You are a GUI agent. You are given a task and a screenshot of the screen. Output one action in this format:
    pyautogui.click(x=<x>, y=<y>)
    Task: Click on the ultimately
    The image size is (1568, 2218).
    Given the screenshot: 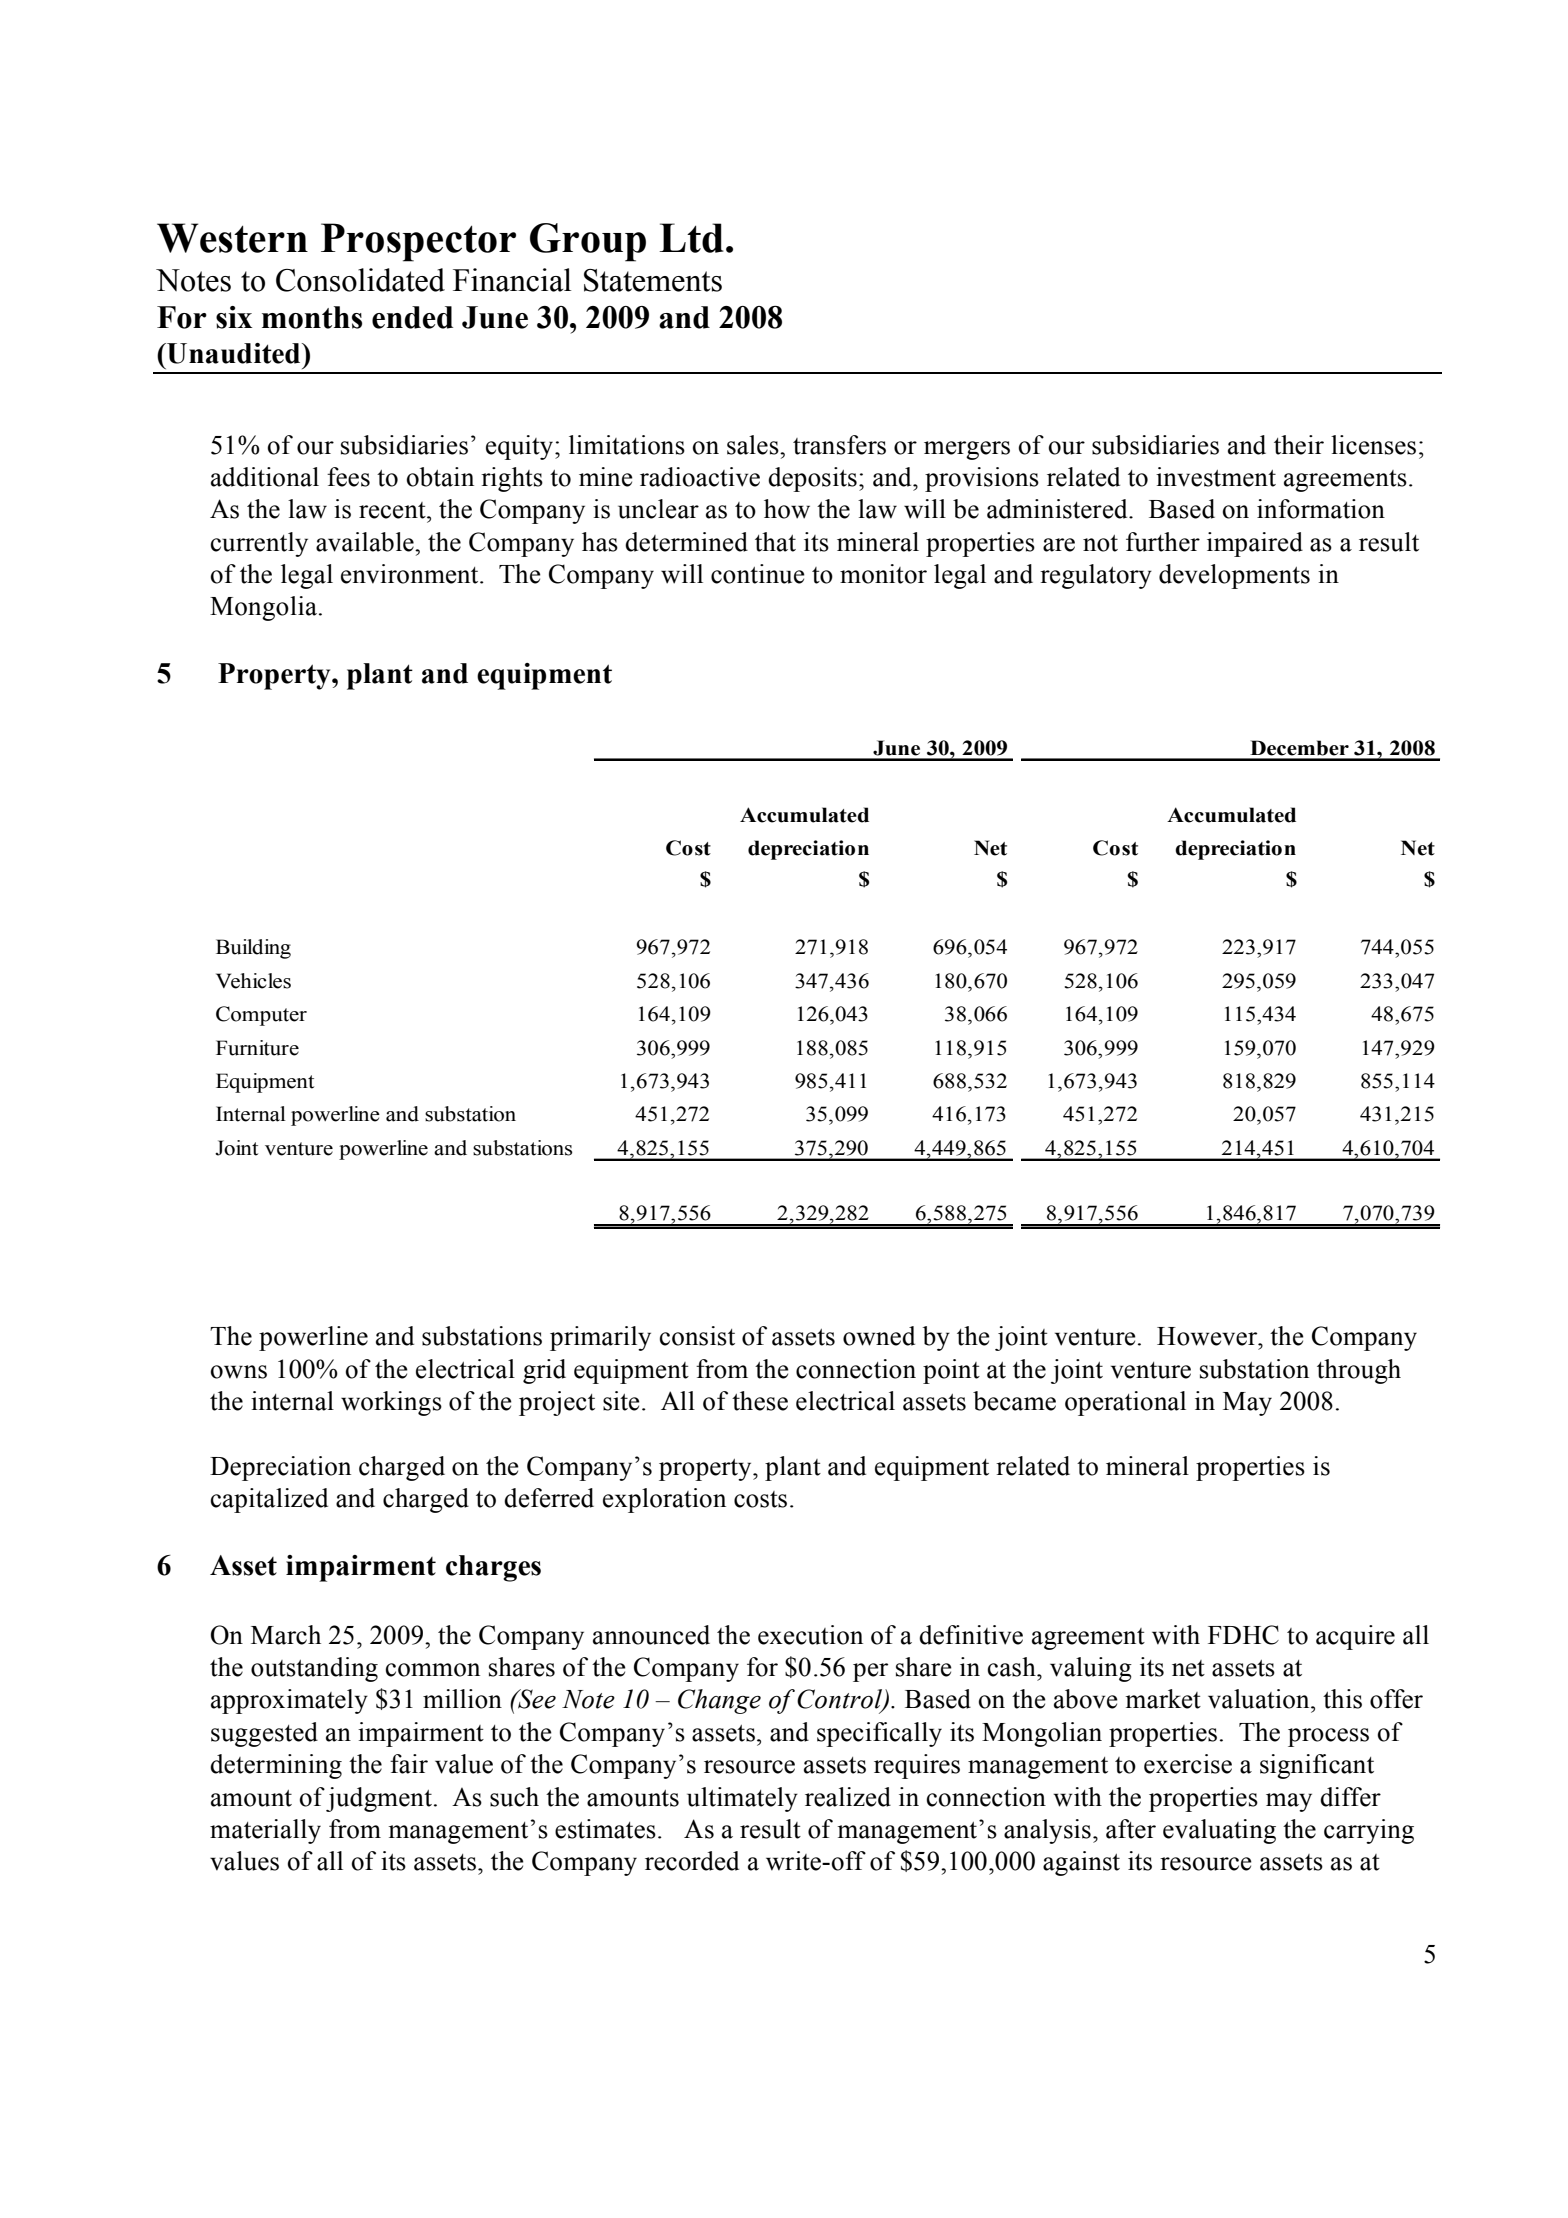 What is the action you would take?
    pyautogui.click(x=742, y=1799)
